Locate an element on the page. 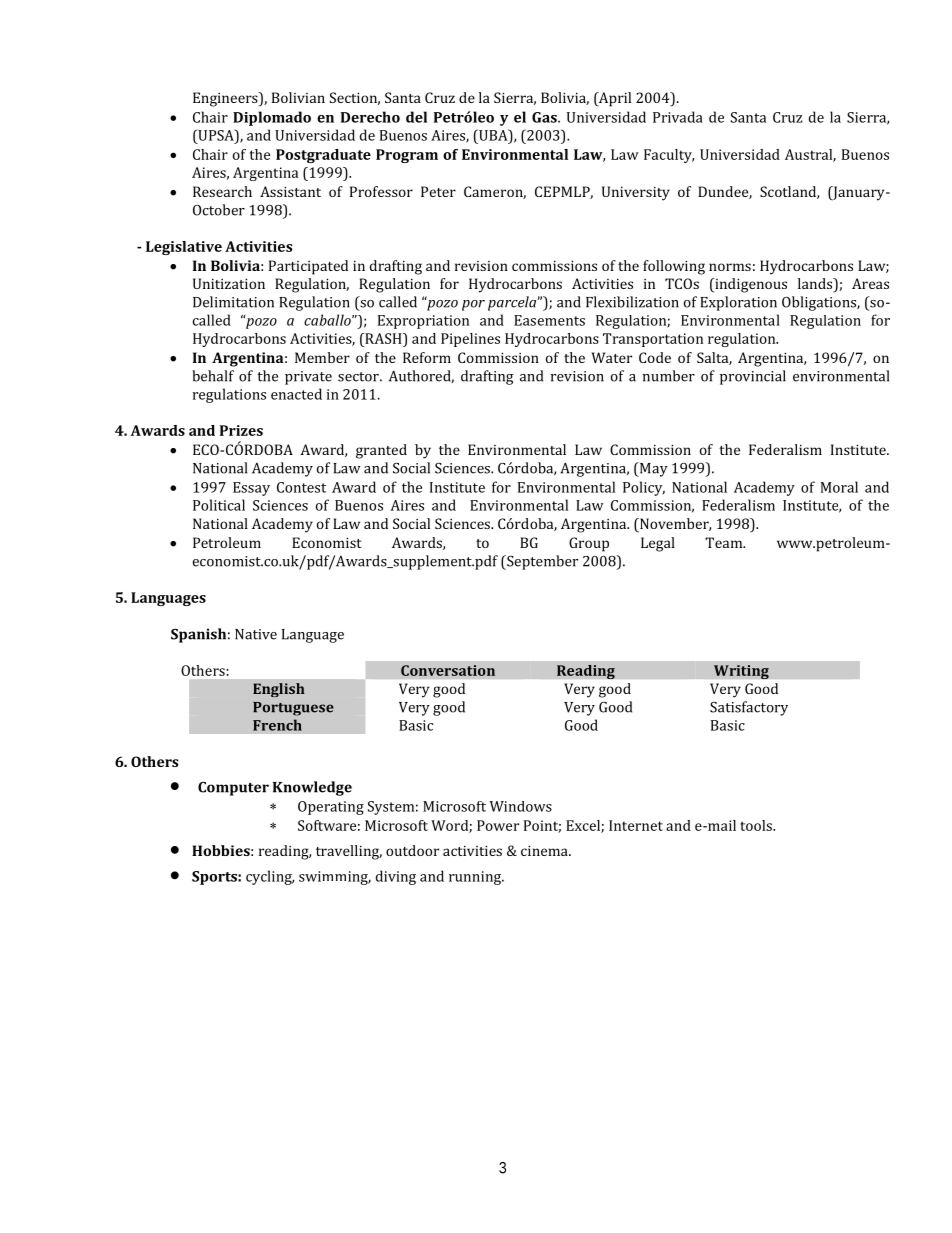 This image has height=1233, width=952. Pipelines is located at coordinates (470, 340).
